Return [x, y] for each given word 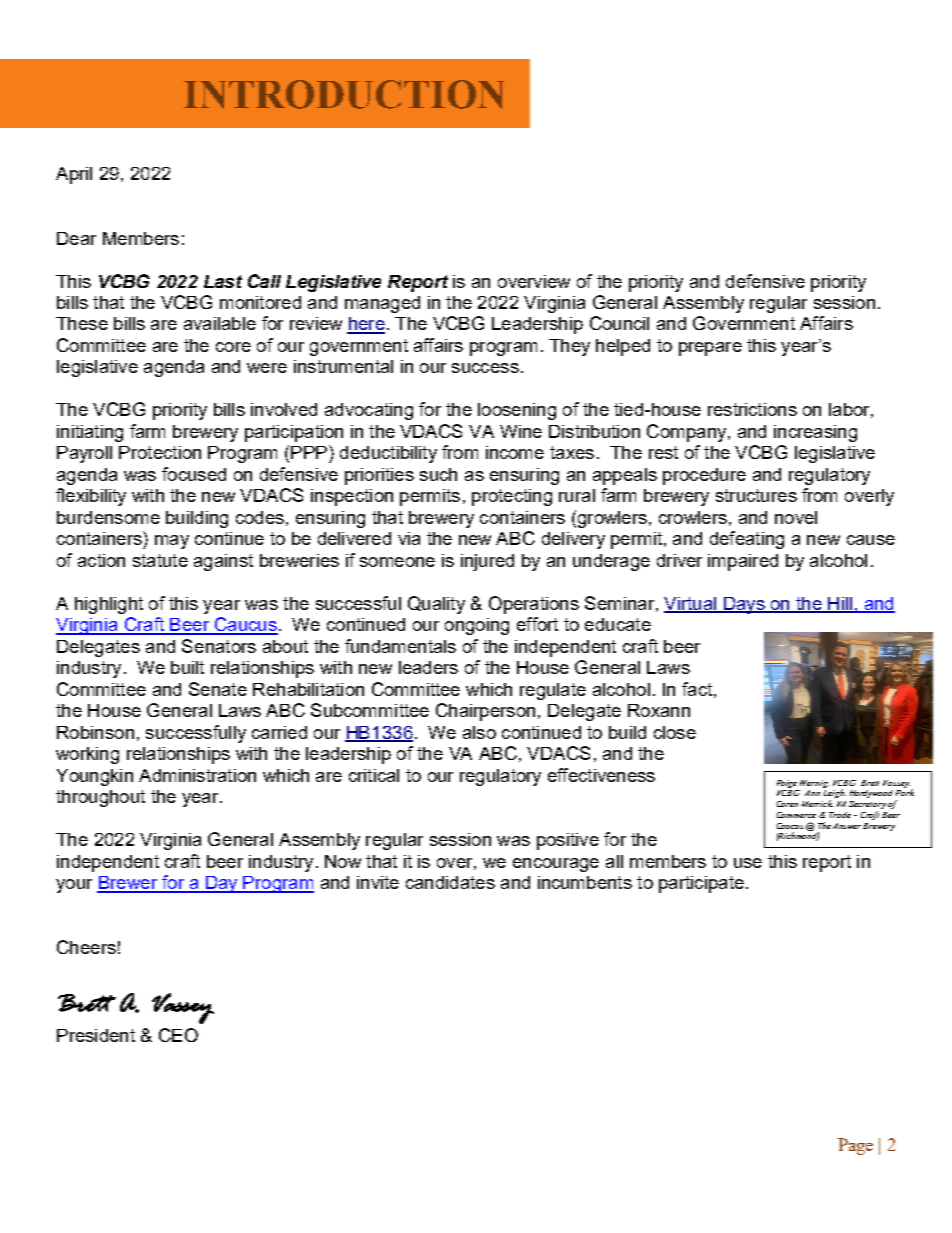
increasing [815, 433]
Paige [787, 784]
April [74, 175]
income [515, 452]
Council [619, 323]
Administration [197, 775]
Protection [160, 452]
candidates [450, 882]
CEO [178, 1035]
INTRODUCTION [344, 94]
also [479, 732]
